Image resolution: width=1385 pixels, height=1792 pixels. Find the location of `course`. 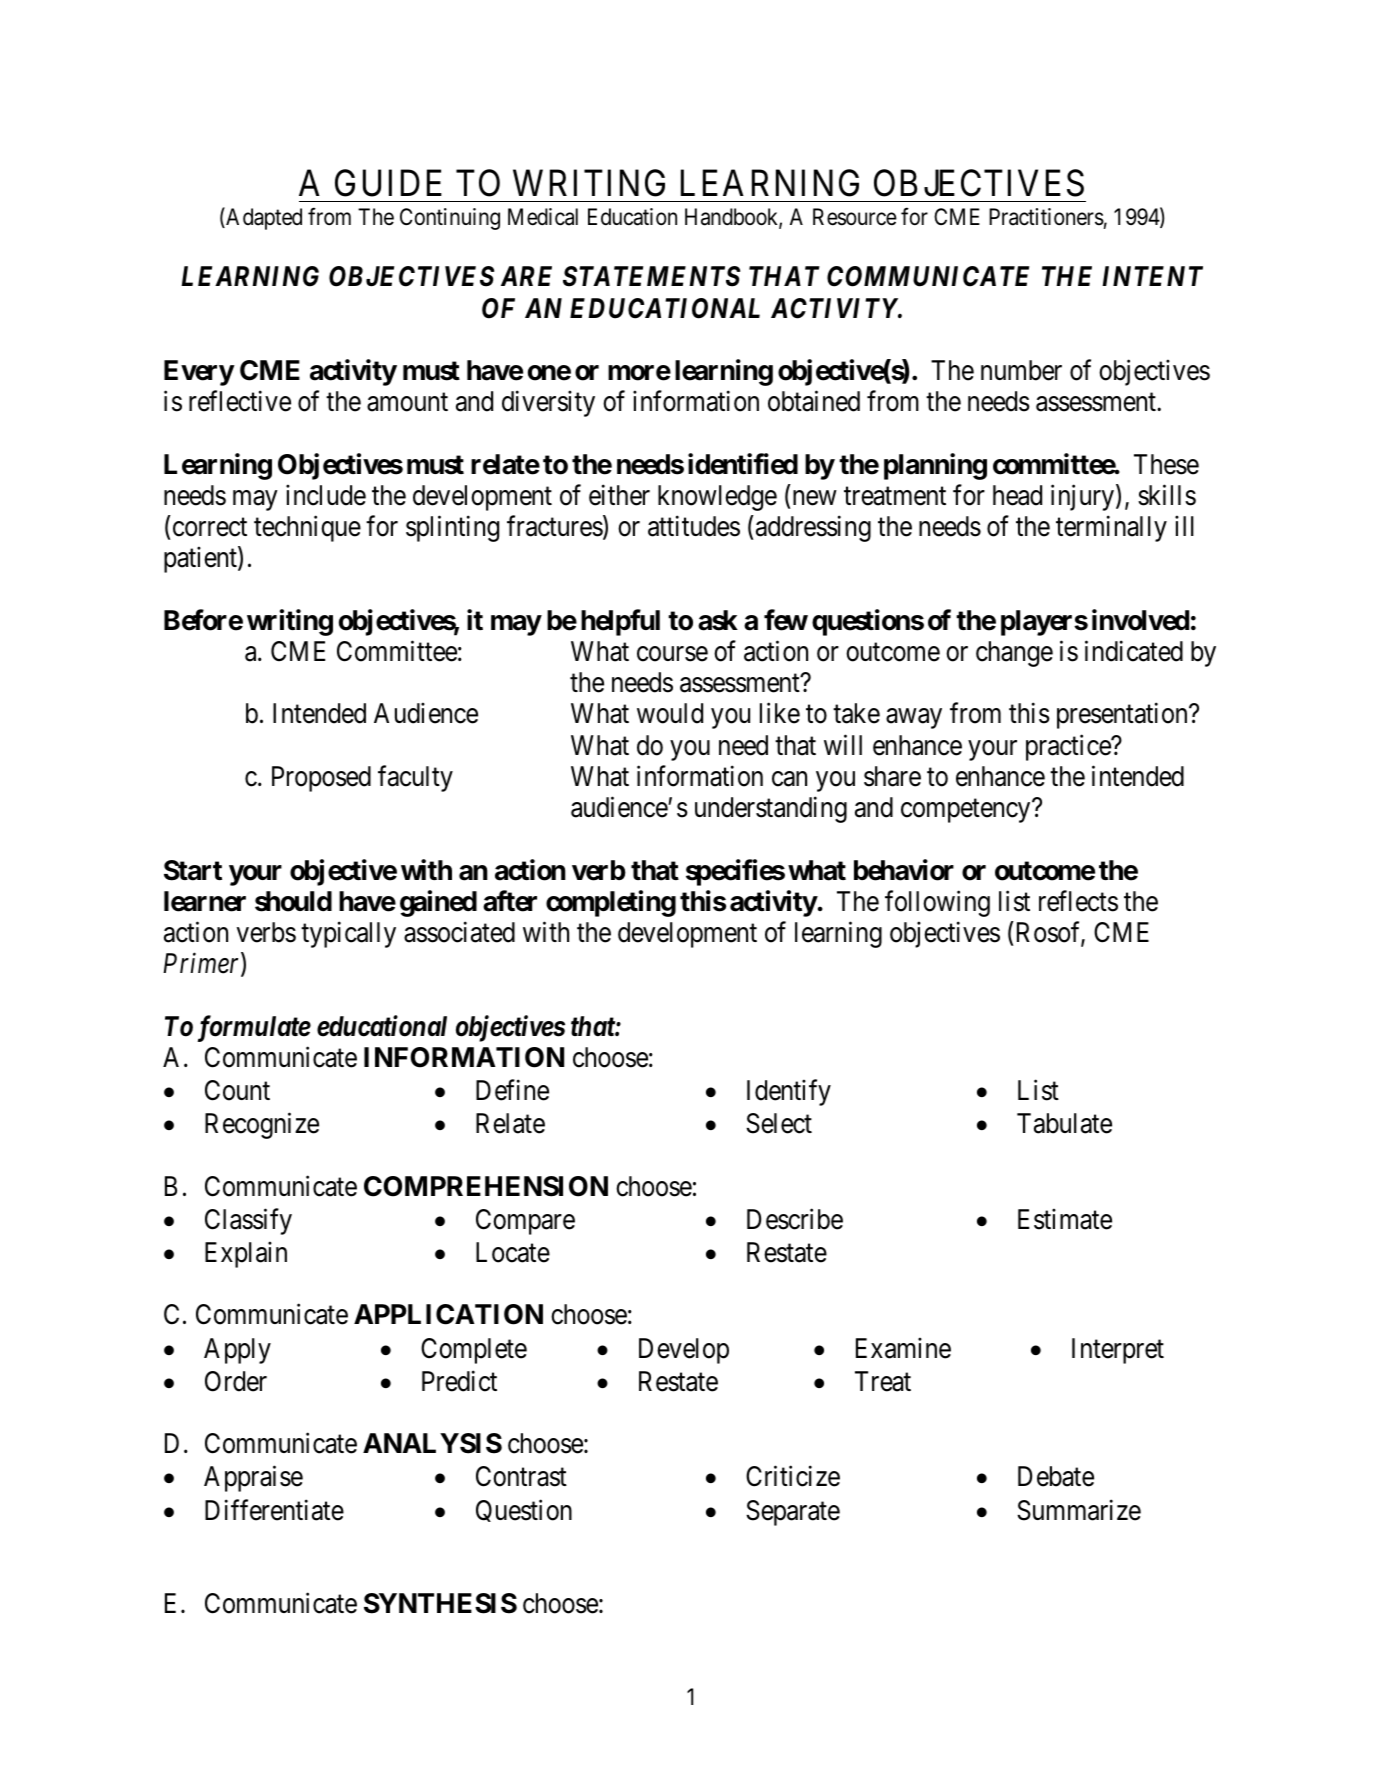

course is located at coordinates (672, 654).
